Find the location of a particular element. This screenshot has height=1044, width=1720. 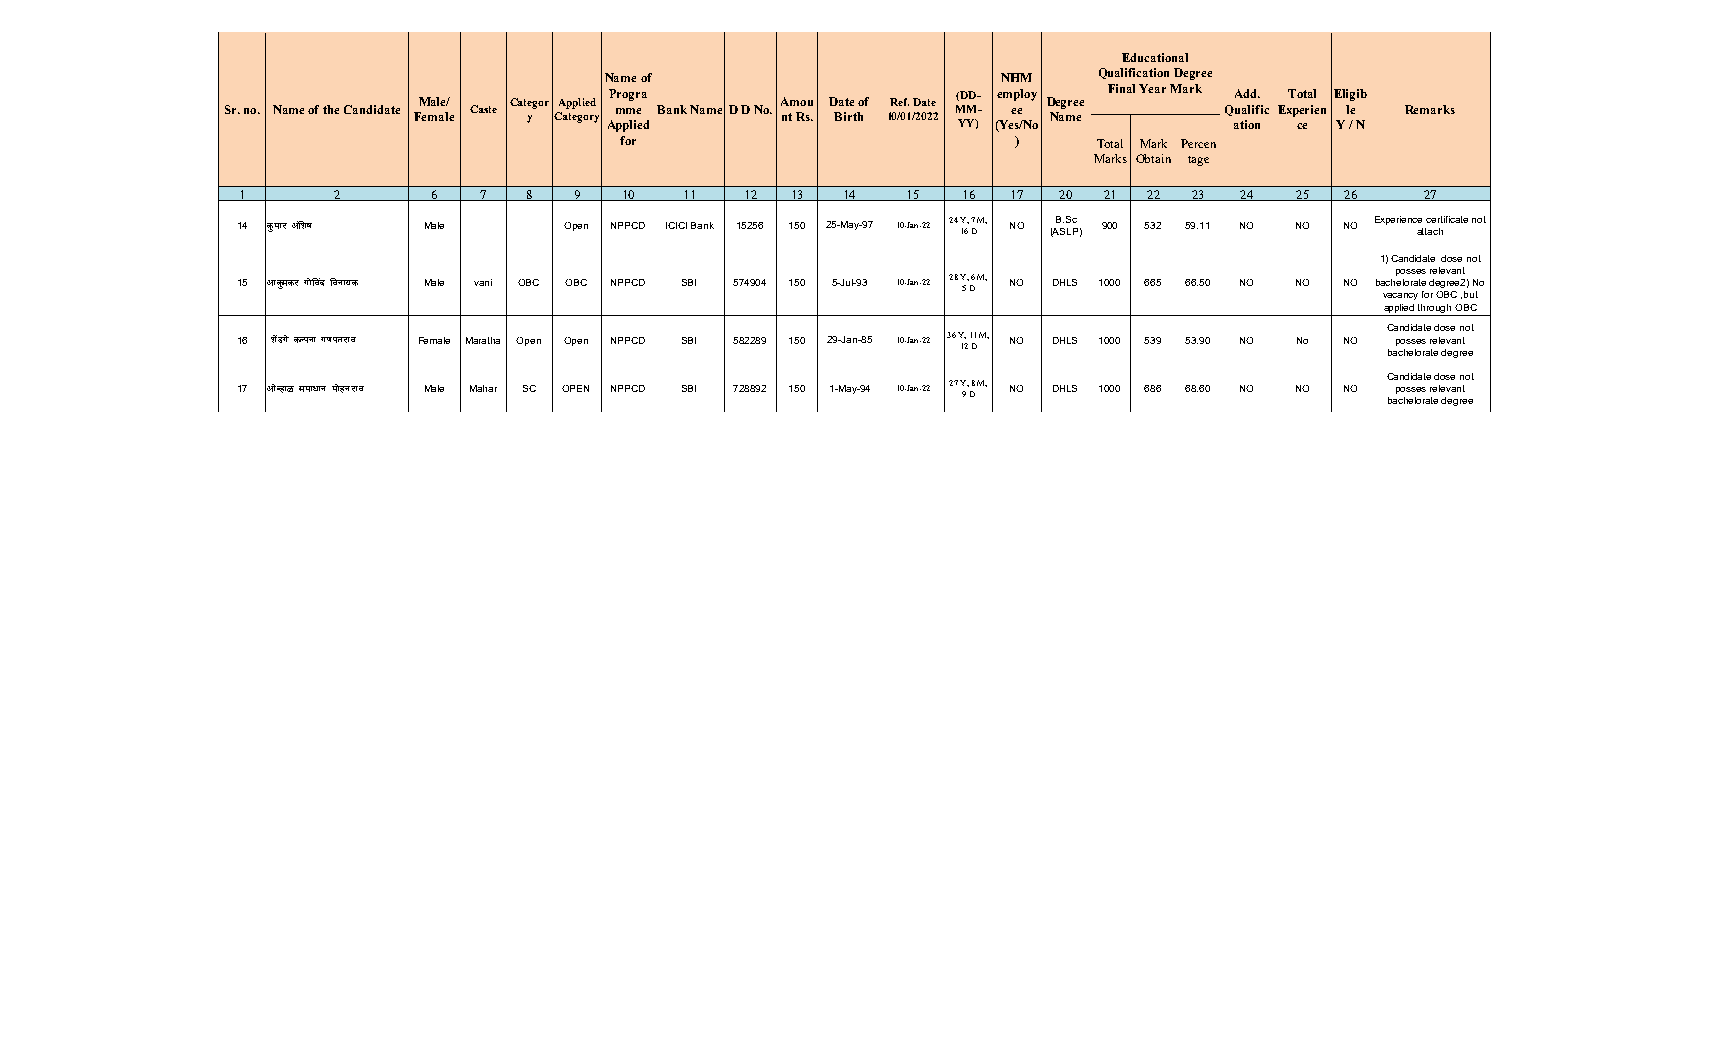

certificate is located at coordinates (1447, 219).
